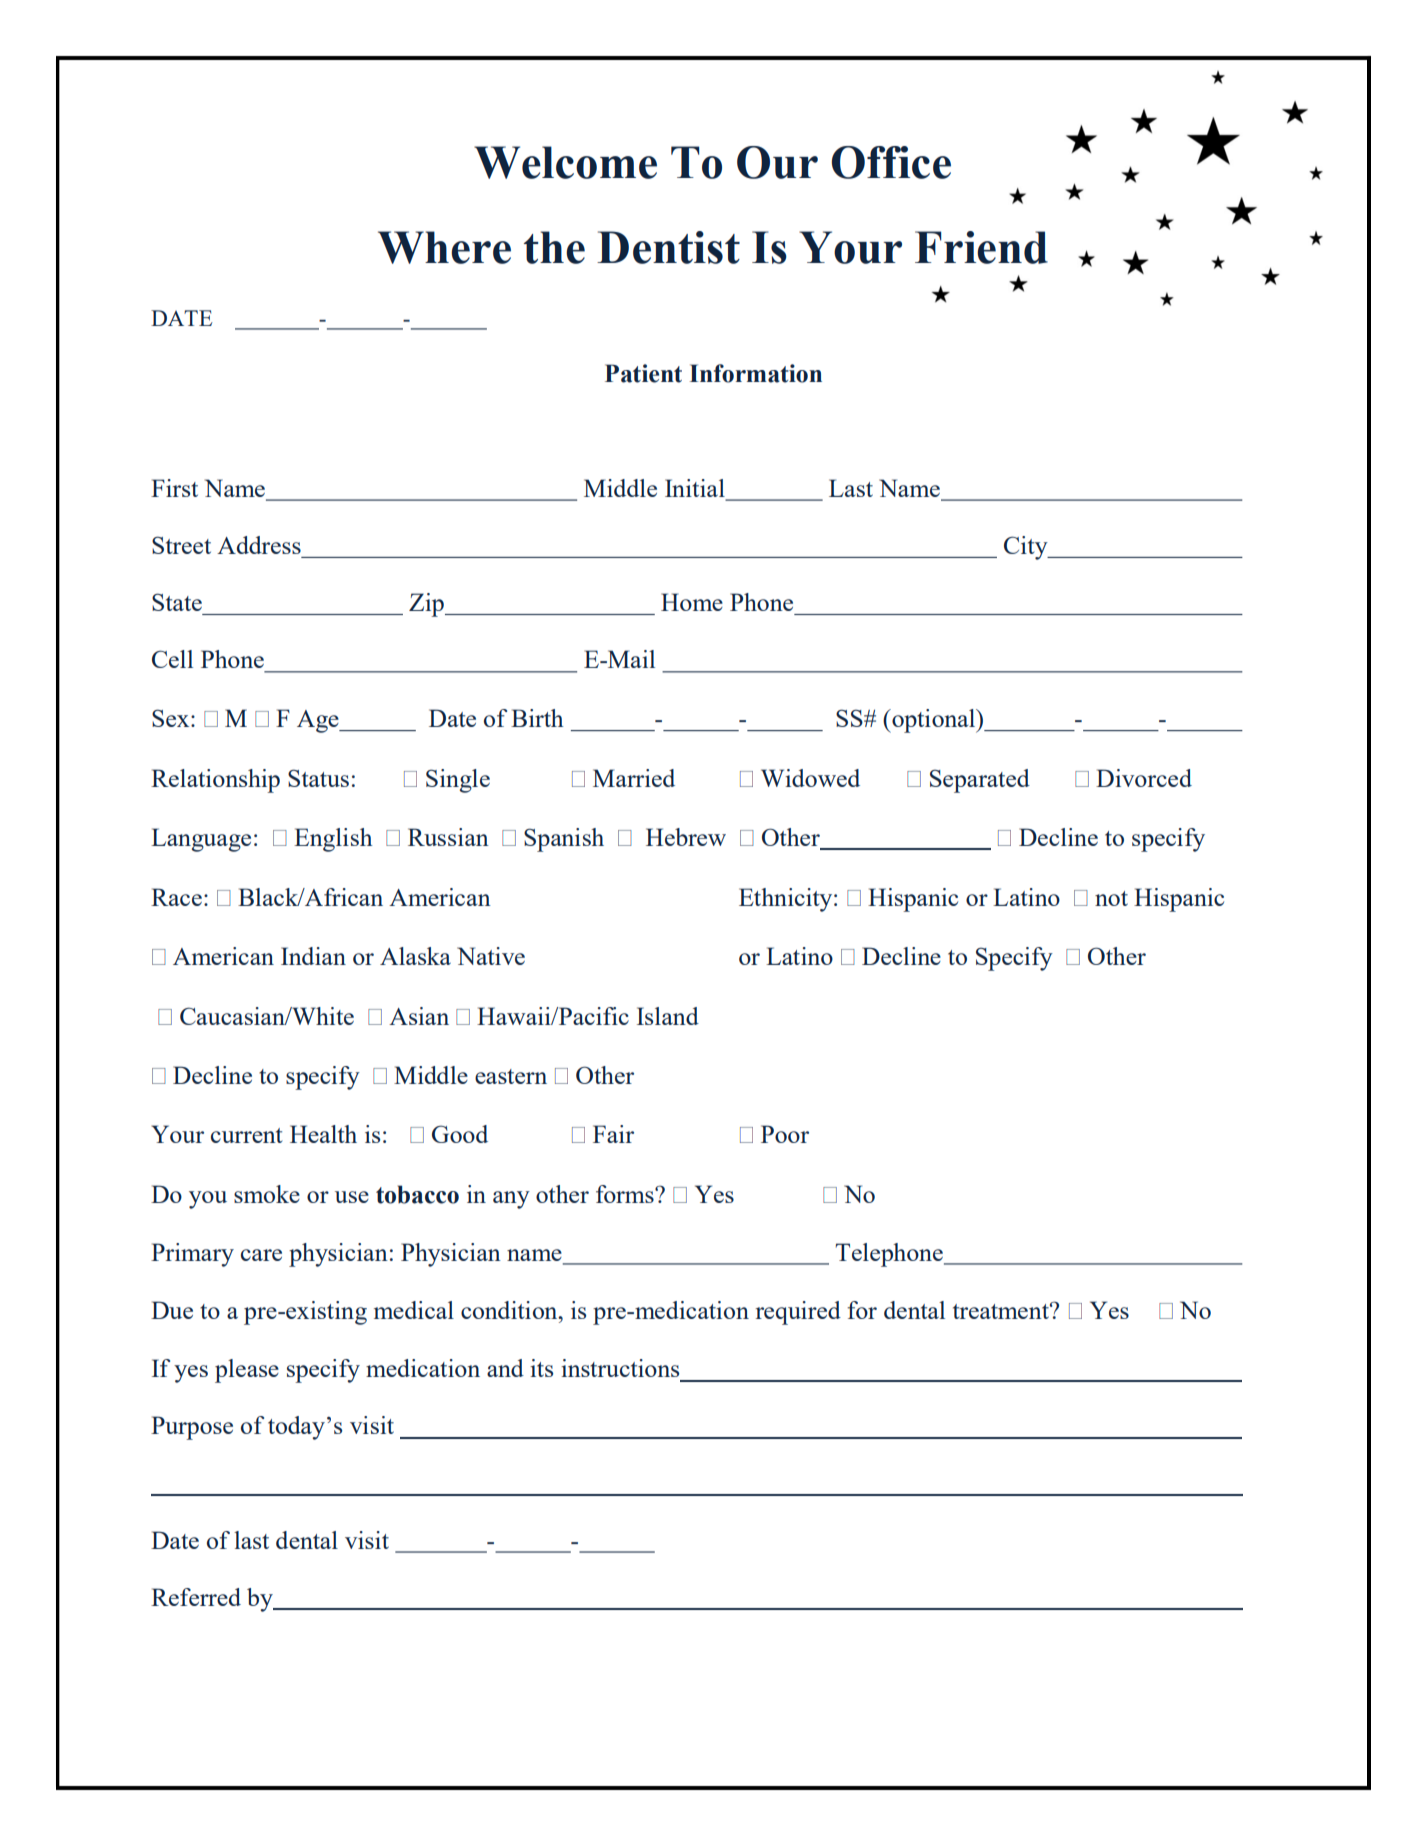 This document has width=1427, height=1846. Describe the element at coordinates (333, 840) in the document. I see `English` at that location.
